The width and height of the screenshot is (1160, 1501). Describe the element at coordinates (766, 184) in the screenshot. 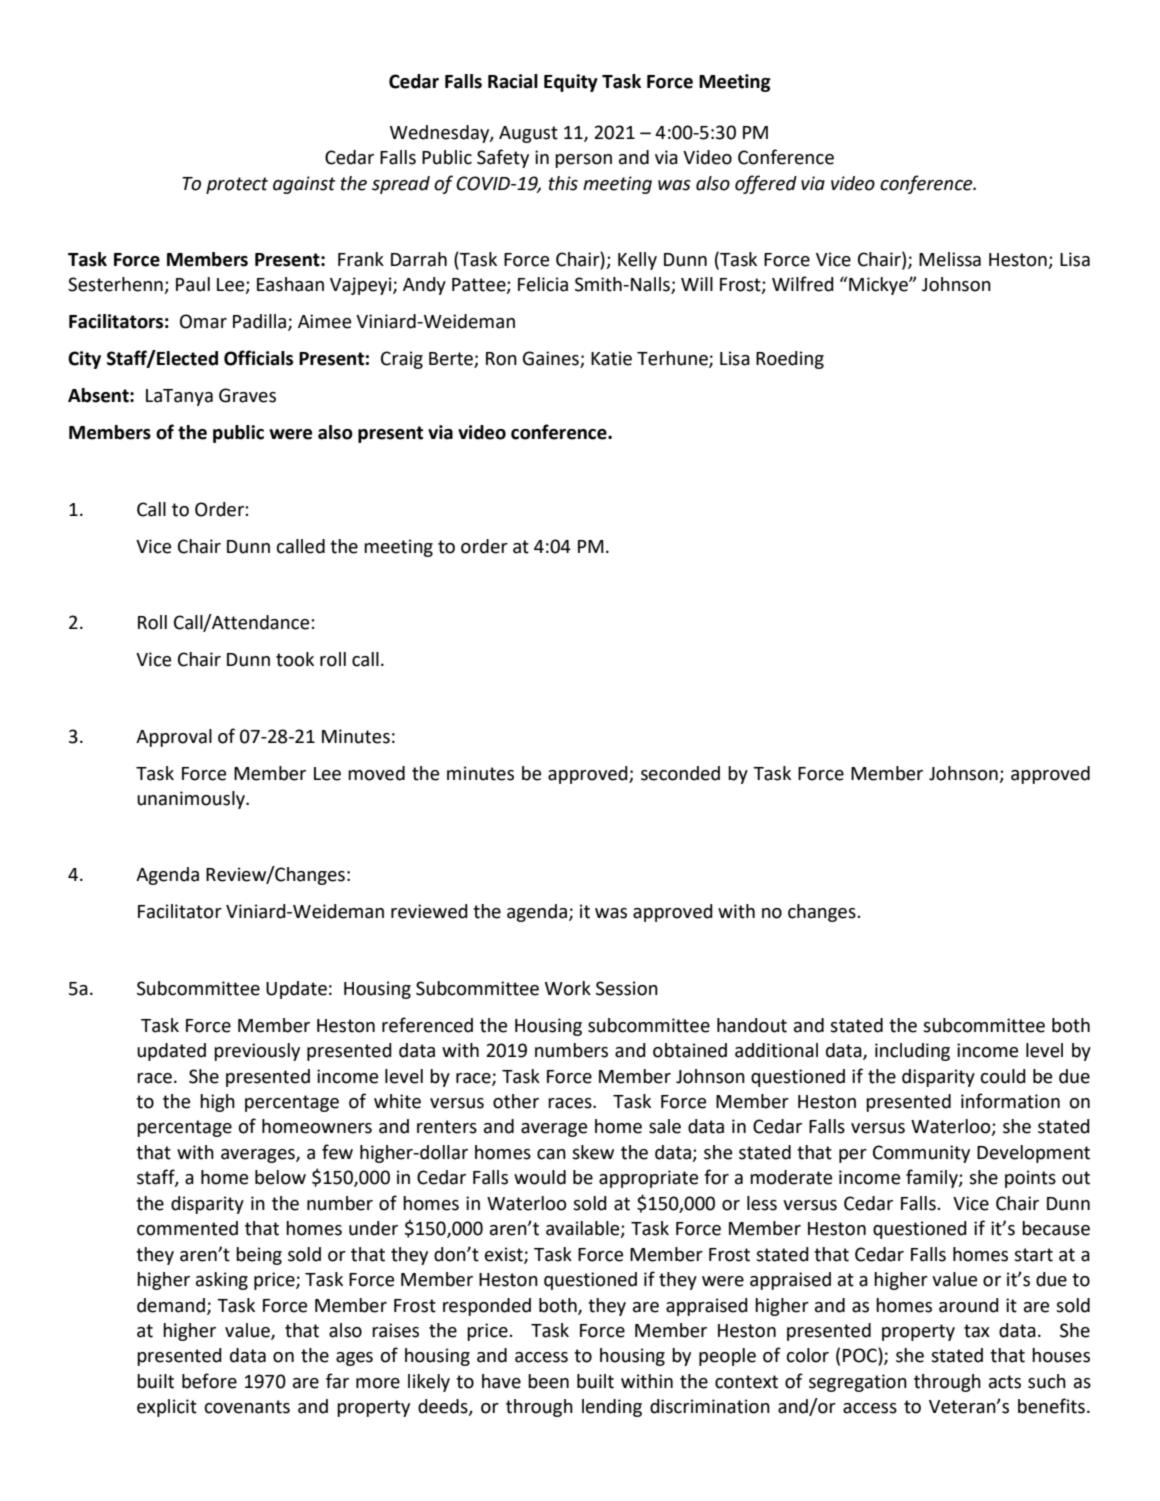

I see `offered` at that location.
